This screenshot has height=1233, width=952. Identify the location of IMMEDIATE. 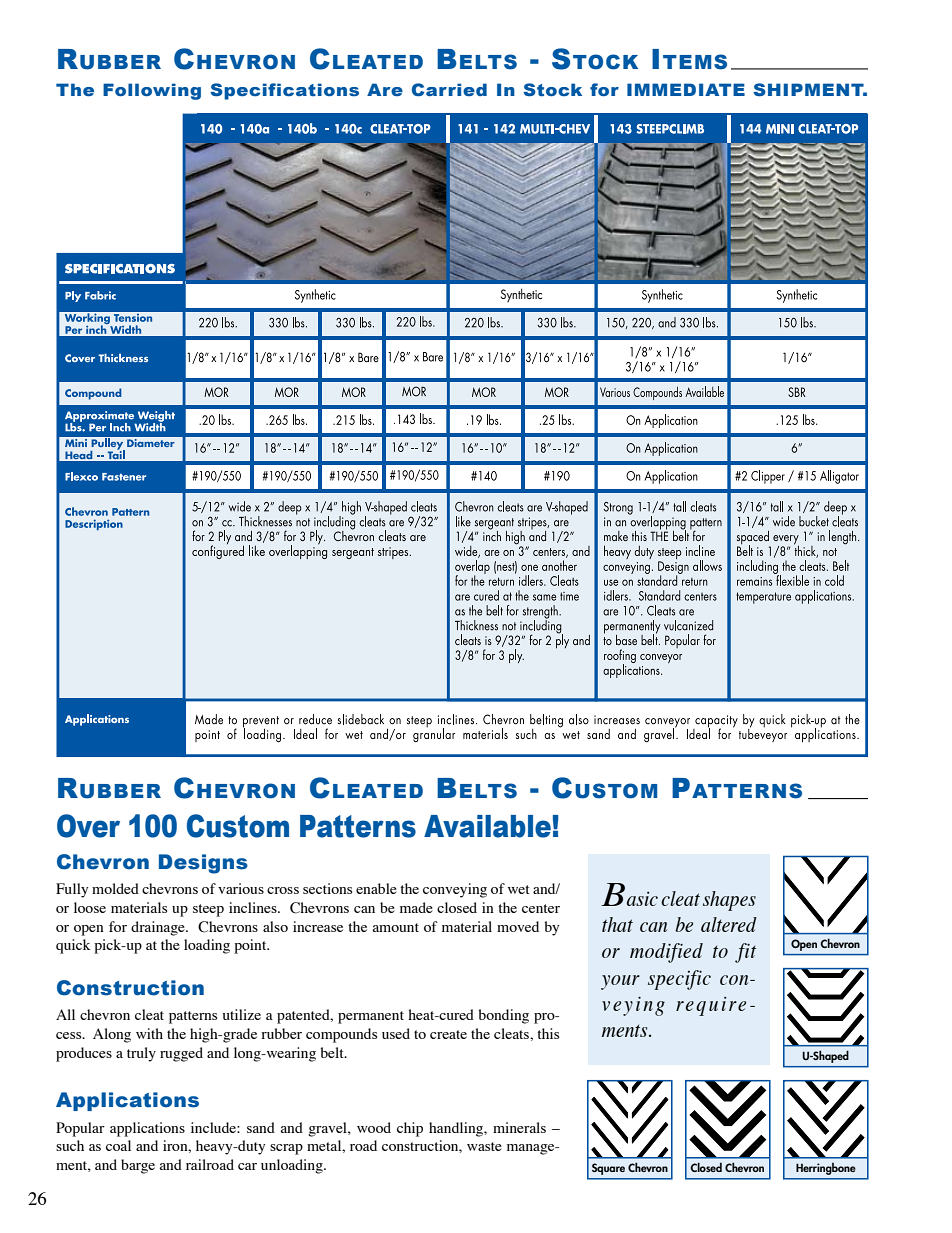
(686, 89).
